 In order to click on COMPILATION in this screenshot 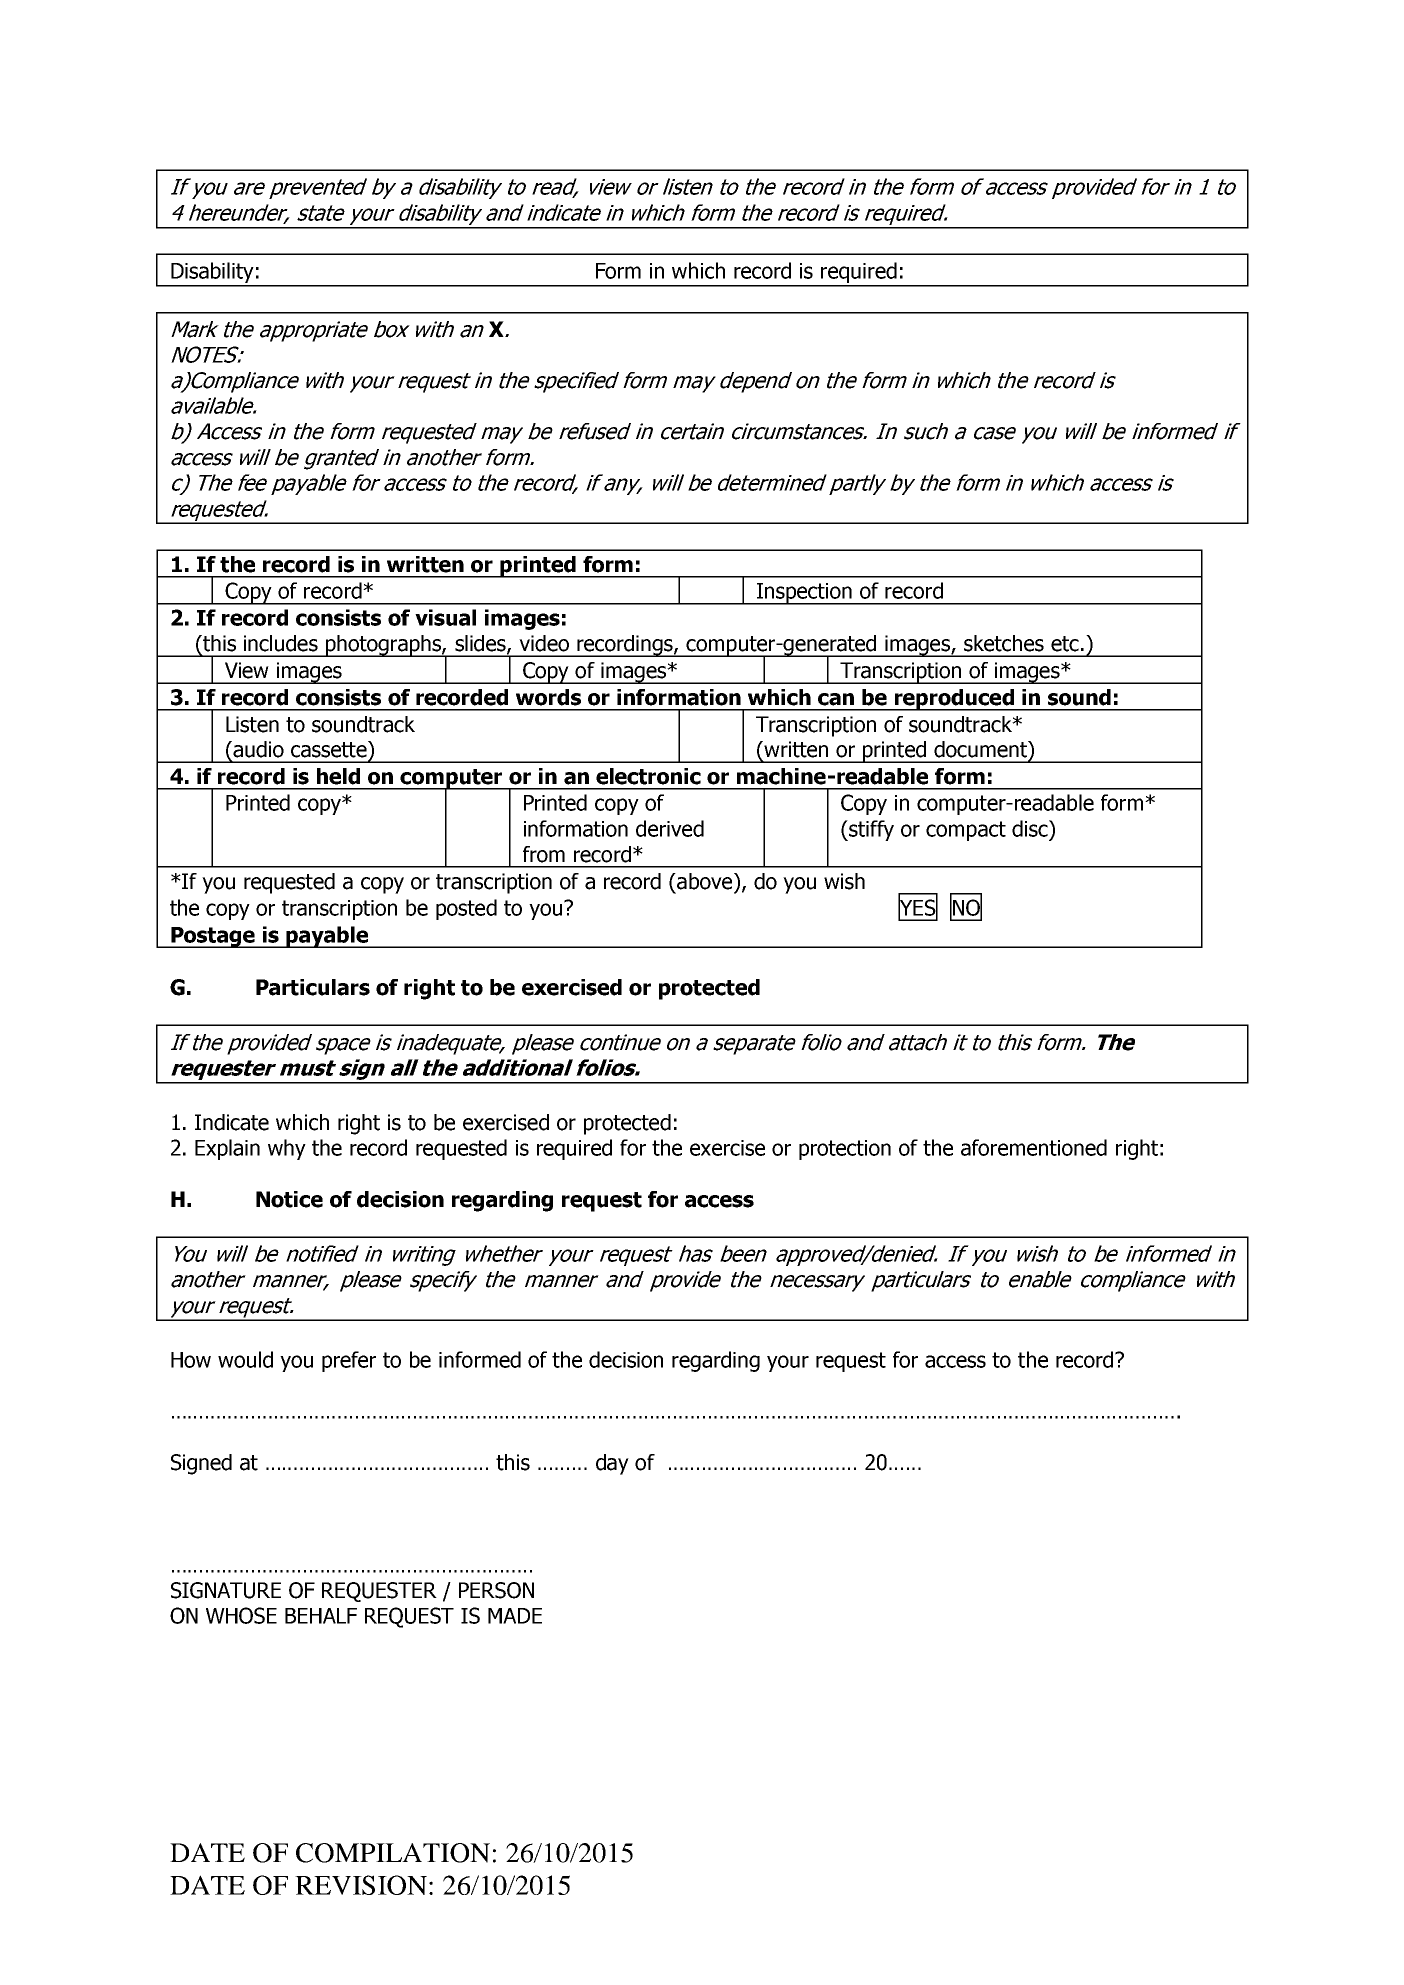, I will do `click(393, 1853)`.
